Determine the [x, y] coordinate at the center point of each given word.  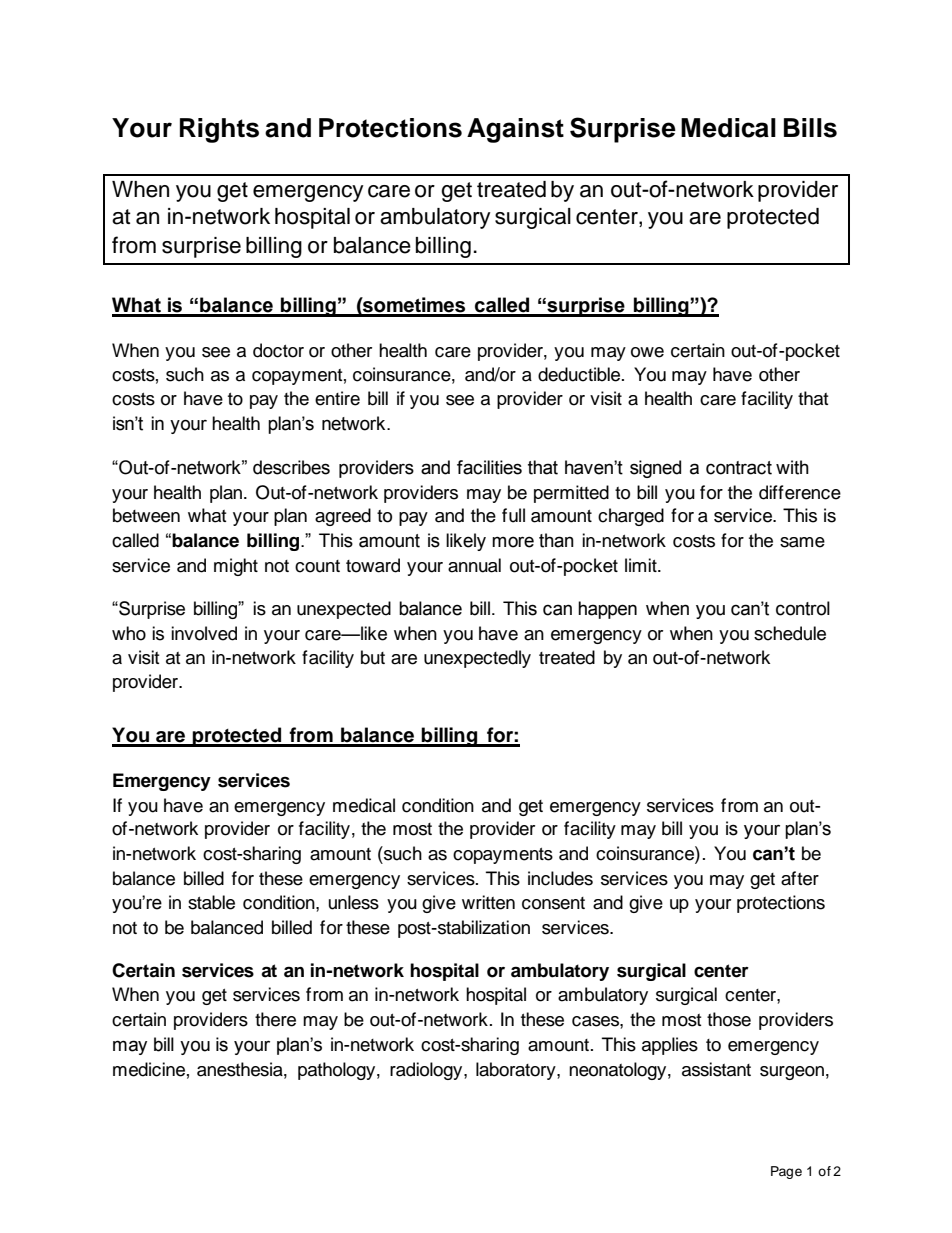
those [729, 1019]
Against [515, 130]
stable [211, 902]
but [373, 657]
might [236, 567]
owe [647, 352]
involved [204, 633]
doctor [278, 350]
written [488, 902]
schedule [790, 633]
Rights [219, 130]
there [275, 1019]
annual [474, 565]
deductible [580, 374]
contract [739, 468]
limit [642, 565]
